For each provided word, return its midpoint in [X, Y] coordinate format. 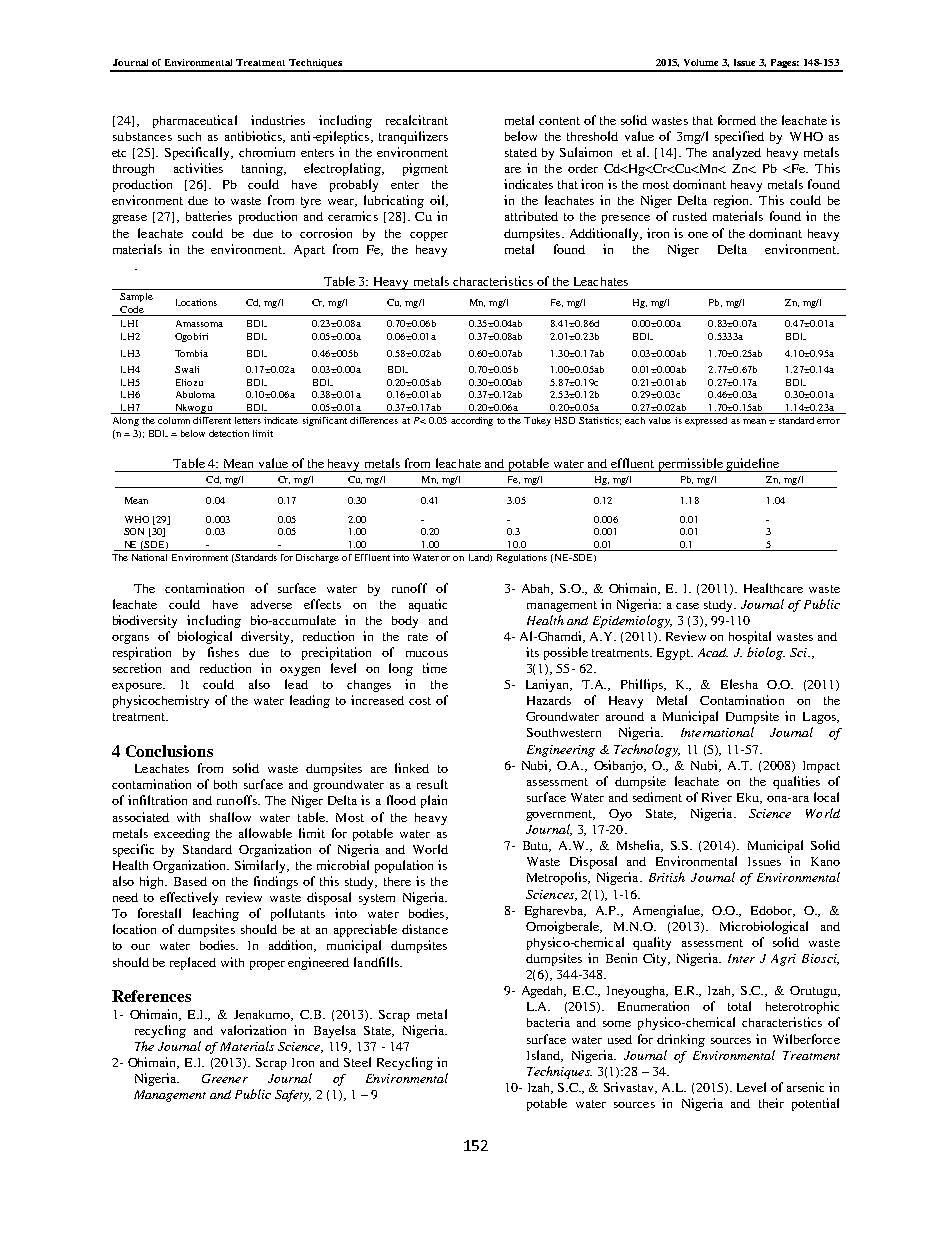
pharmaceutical [195, 121]
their [771, 1103]
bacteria [548, 1022]
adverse [271, 604]
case [687, 606]
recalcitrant [417, 120]
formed [737, 120]
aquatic [428, 605]
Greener [225, 1078]
